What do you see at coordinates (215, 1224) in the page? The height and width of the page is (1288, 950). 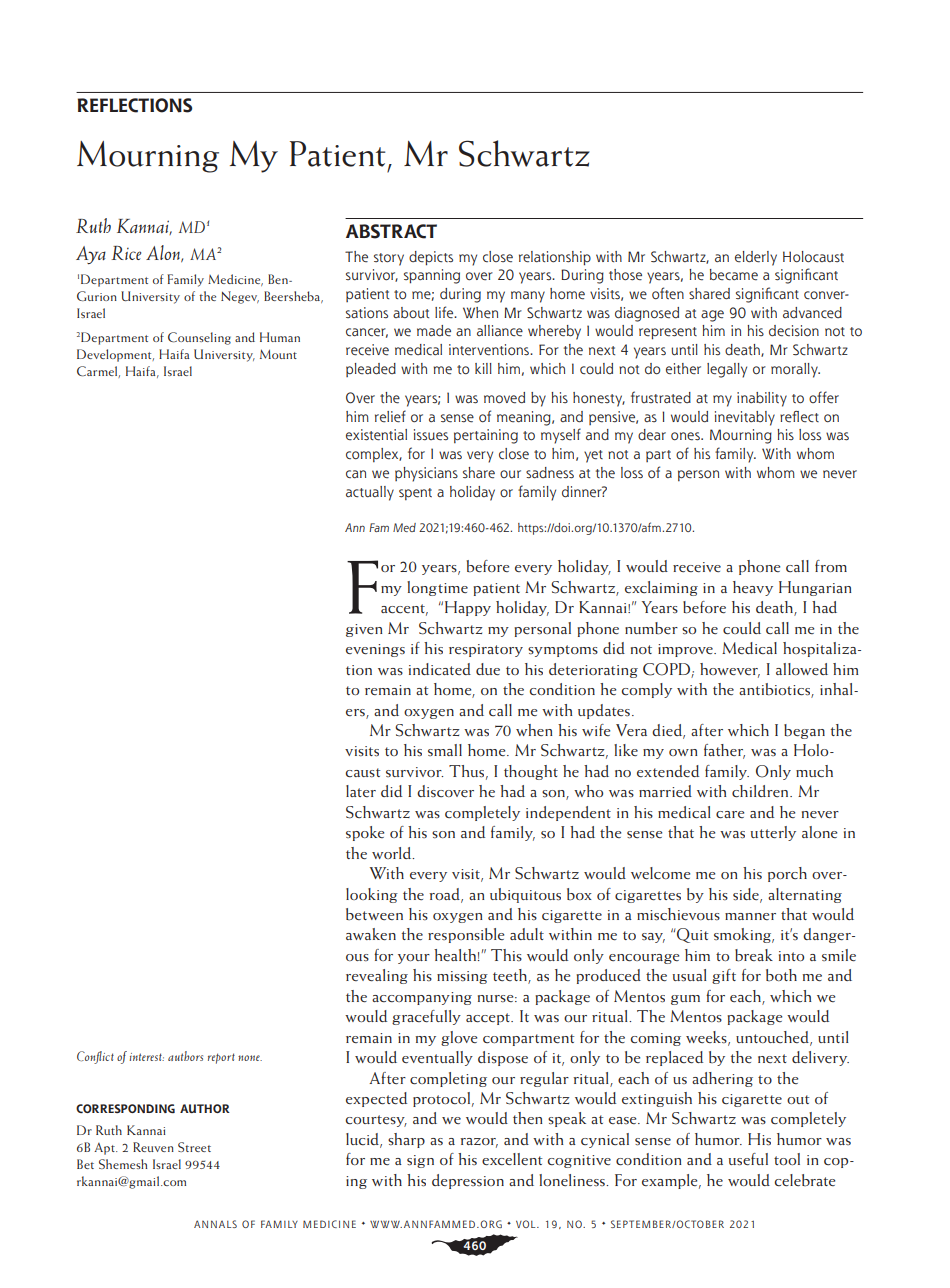 I see `ANNALS` at bounding box center [215, 1224].
